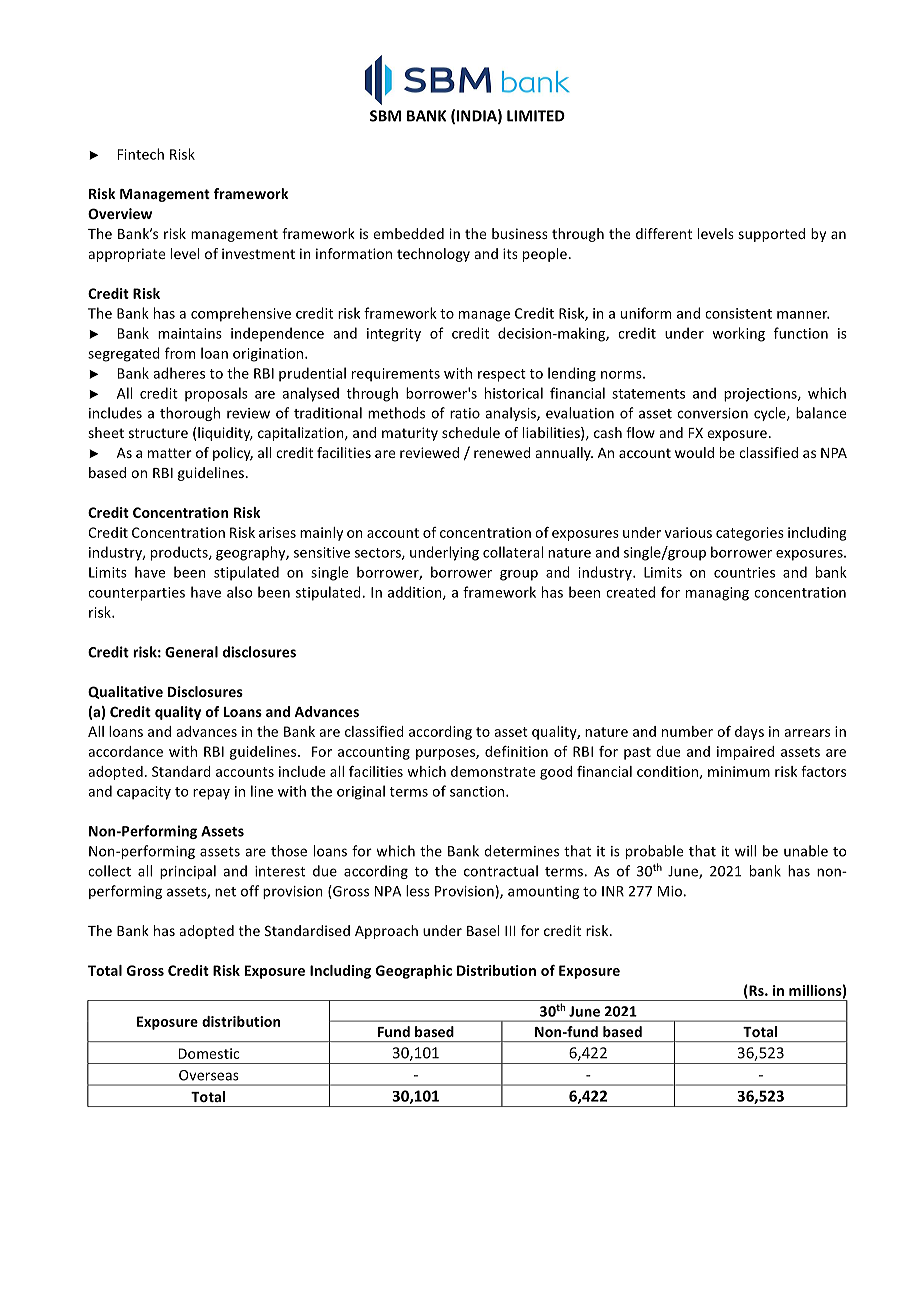  Describe the element at coordinates (240, 592) in the image. I see `also` at that location.
